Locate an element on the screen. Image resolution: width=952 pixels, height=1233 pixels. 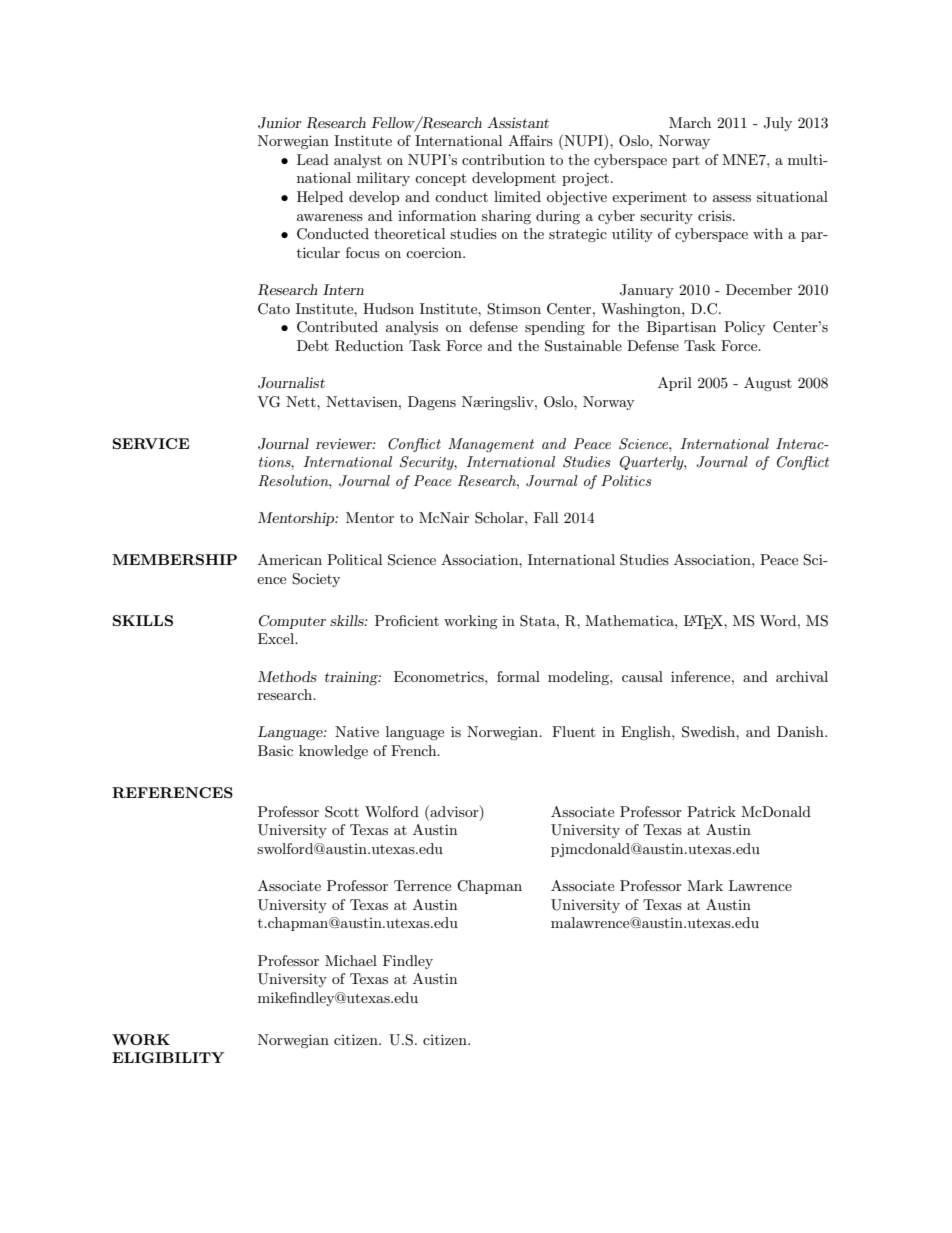
Debt is located at coordinates (313, 345).
